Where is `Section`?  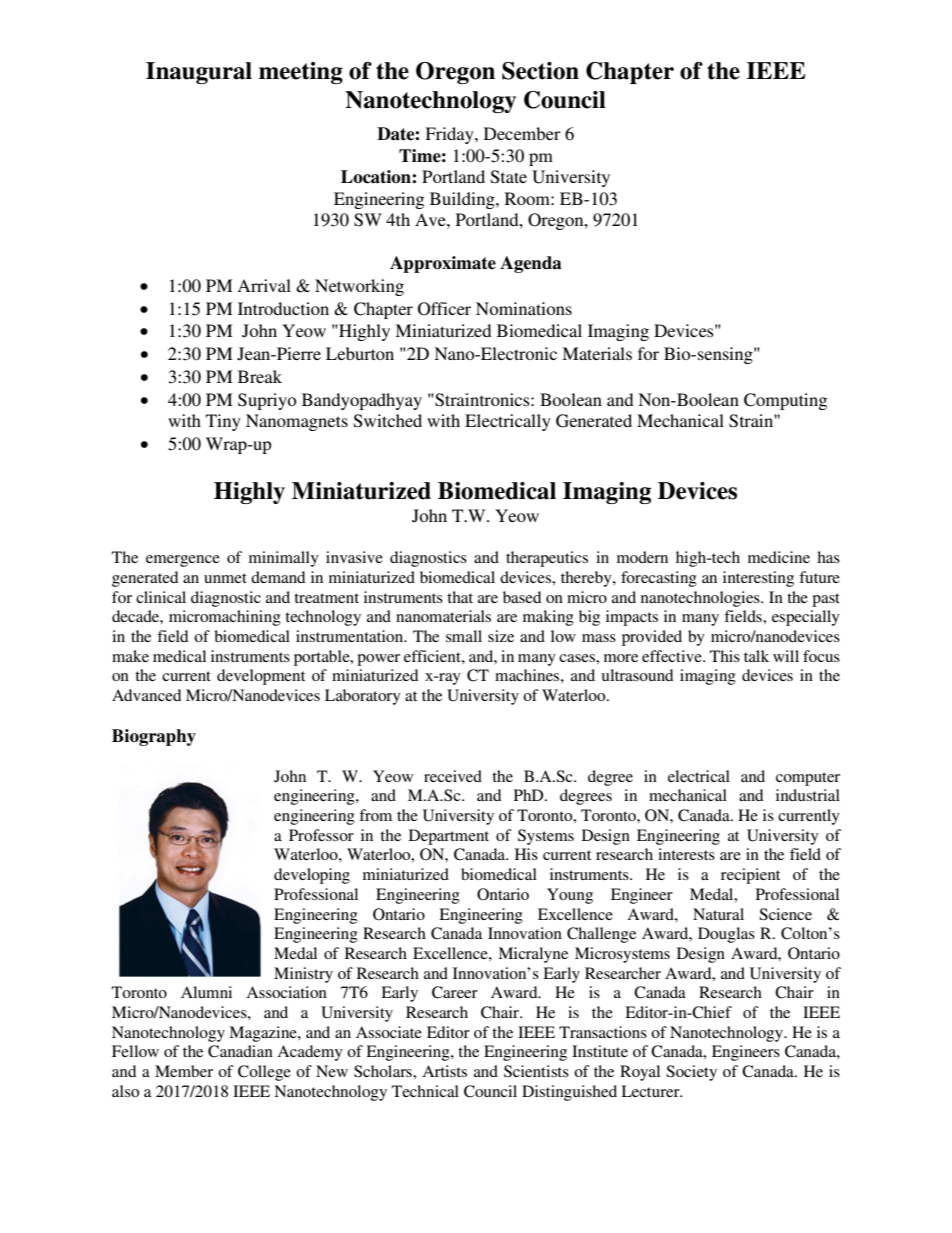
Section is located at coordinates (540, 71).
